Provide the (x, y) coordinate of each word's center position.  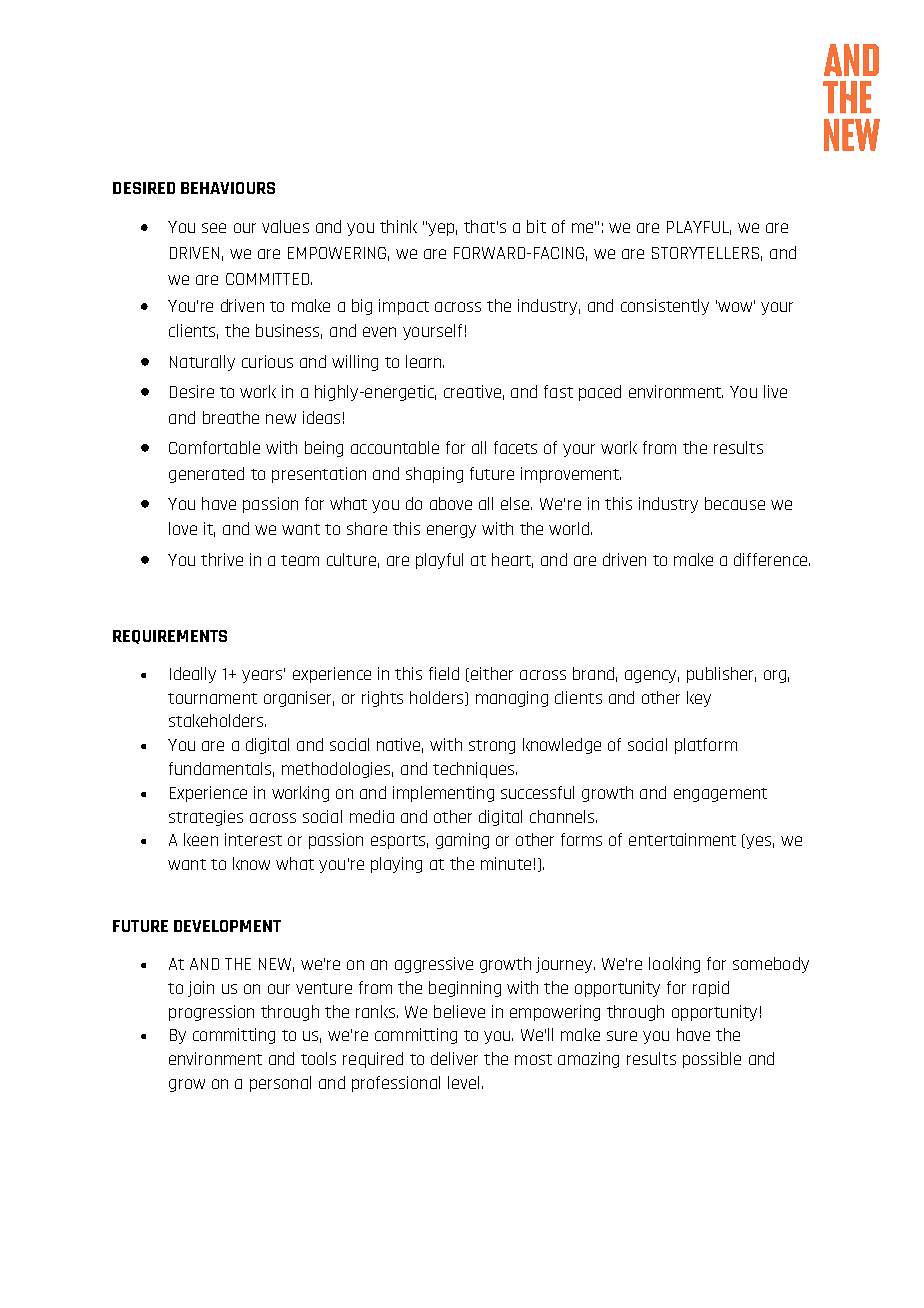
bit (536, 226)
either (492, 673)
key (699, 699)
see (214, 228)
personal (280, 1084)
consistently (665, 307)
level (463, 1082)
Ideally (193, 675)
